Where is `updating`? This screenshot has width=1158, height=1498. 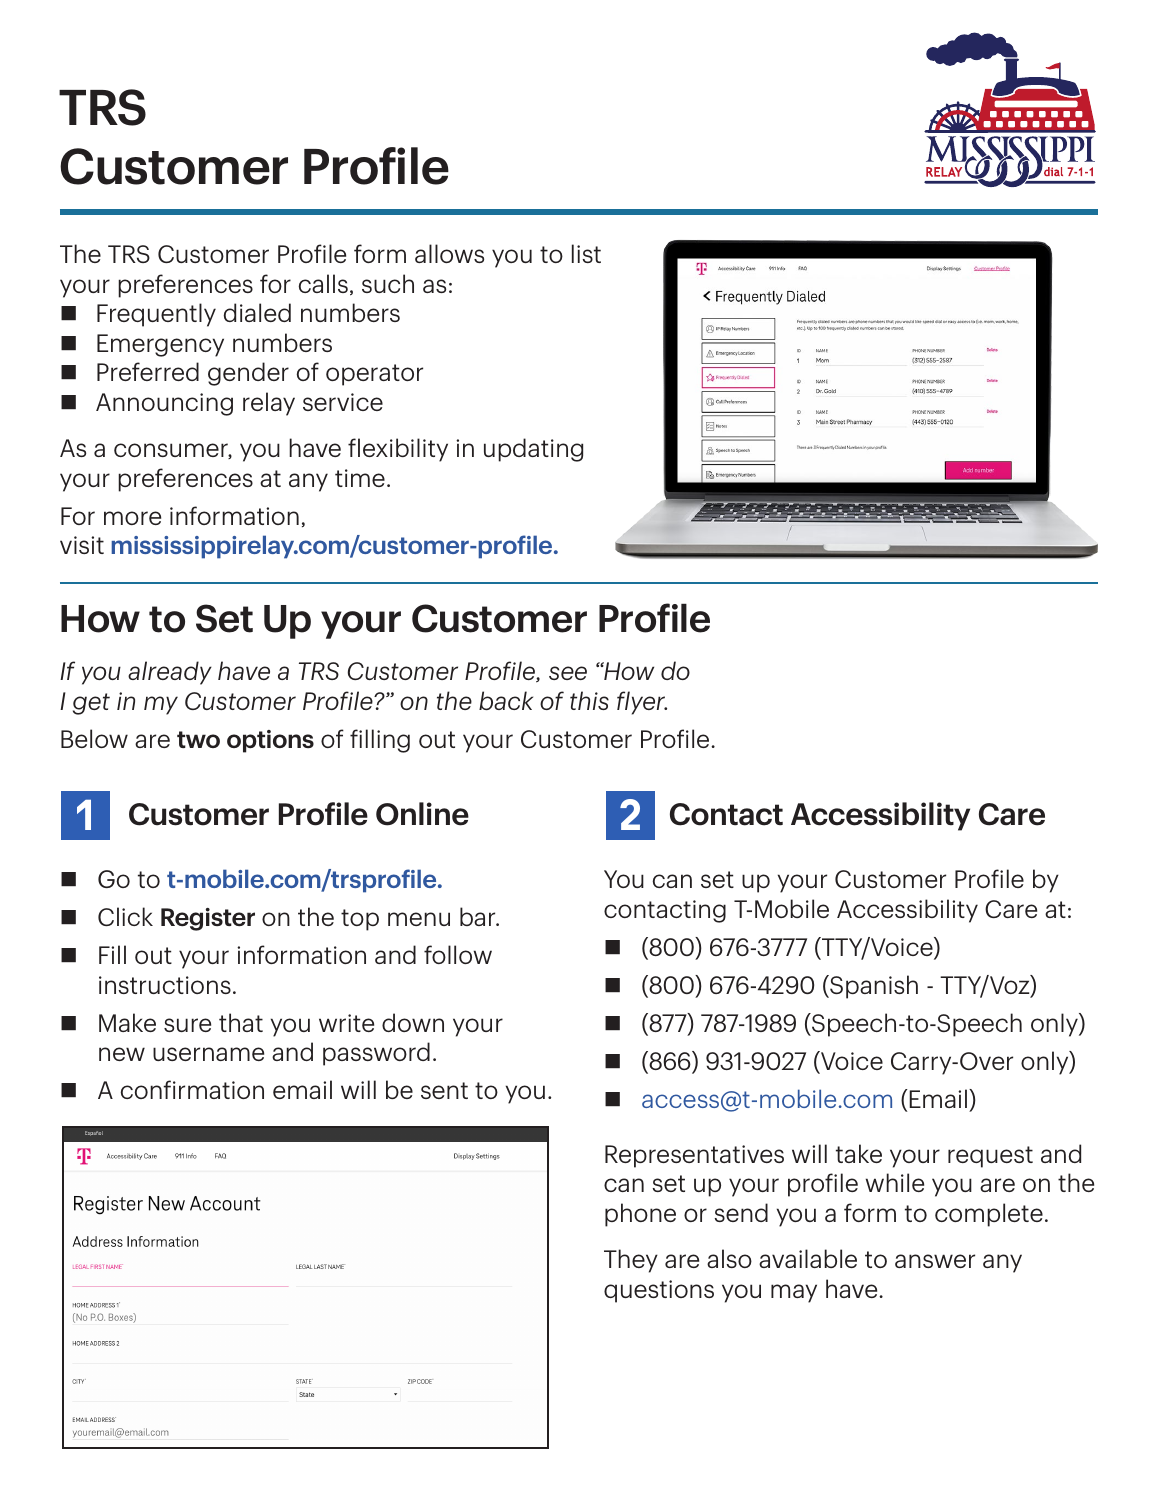
updating is located at coordinates (533, 450).
